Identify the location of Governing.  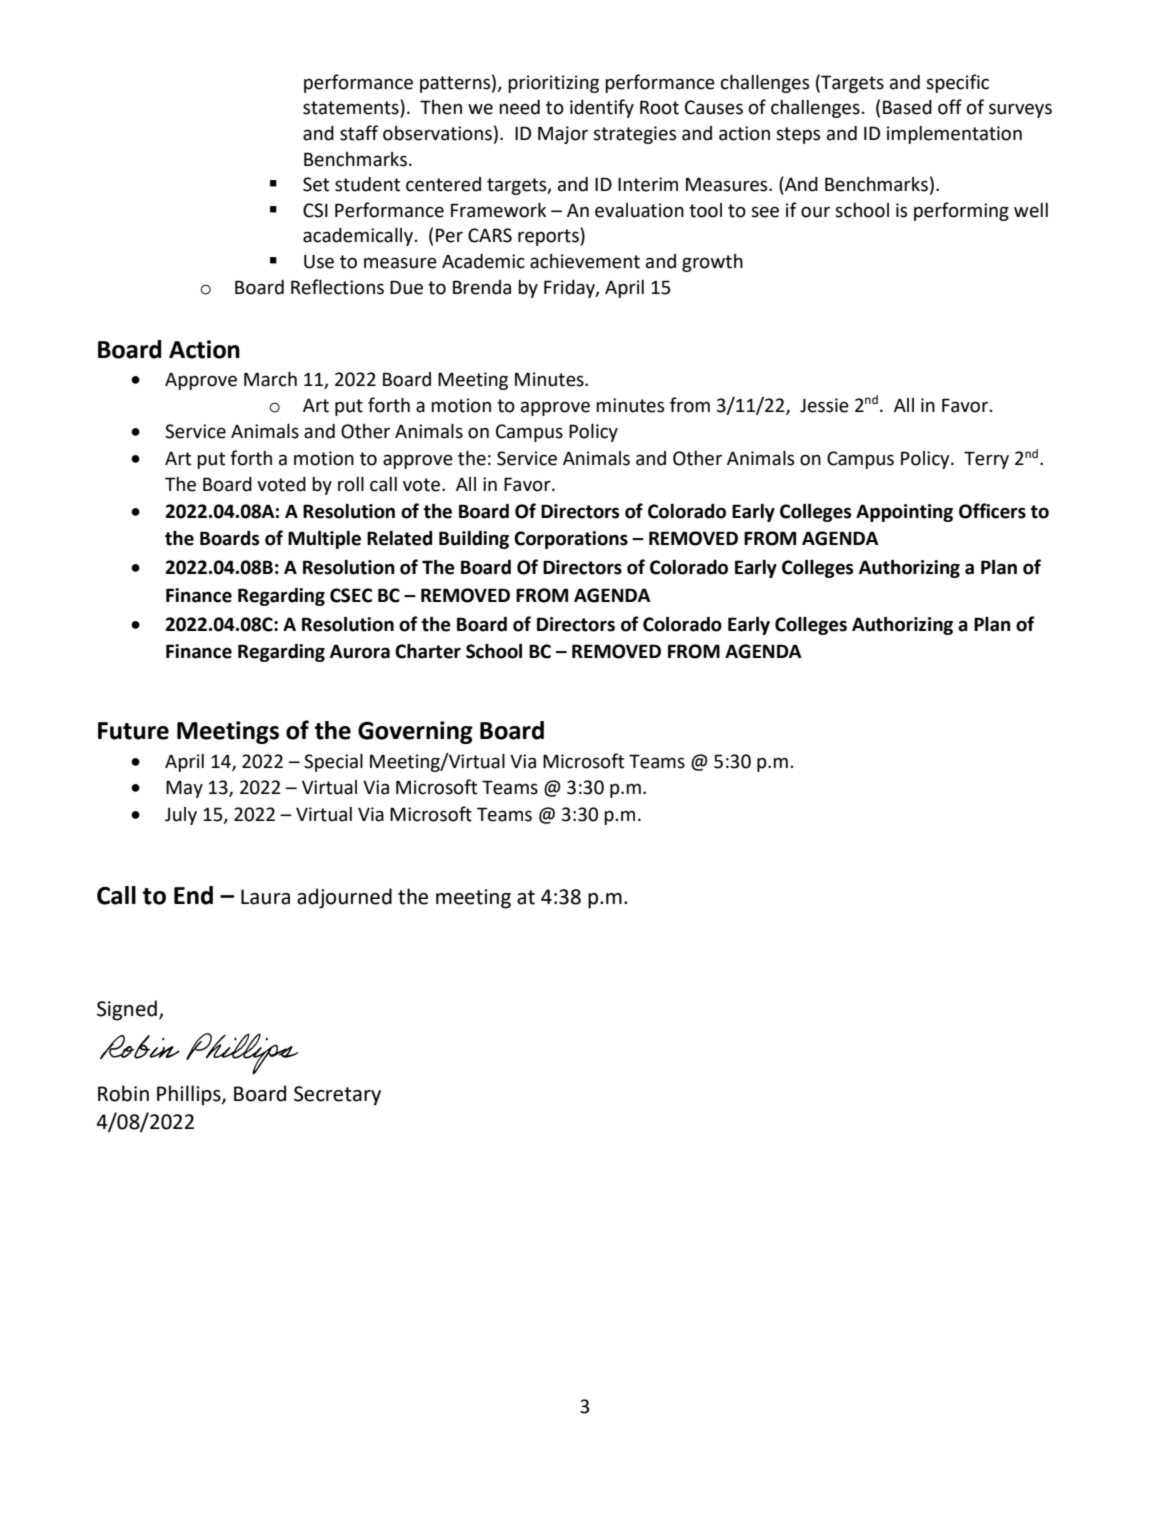
(415, 732).
